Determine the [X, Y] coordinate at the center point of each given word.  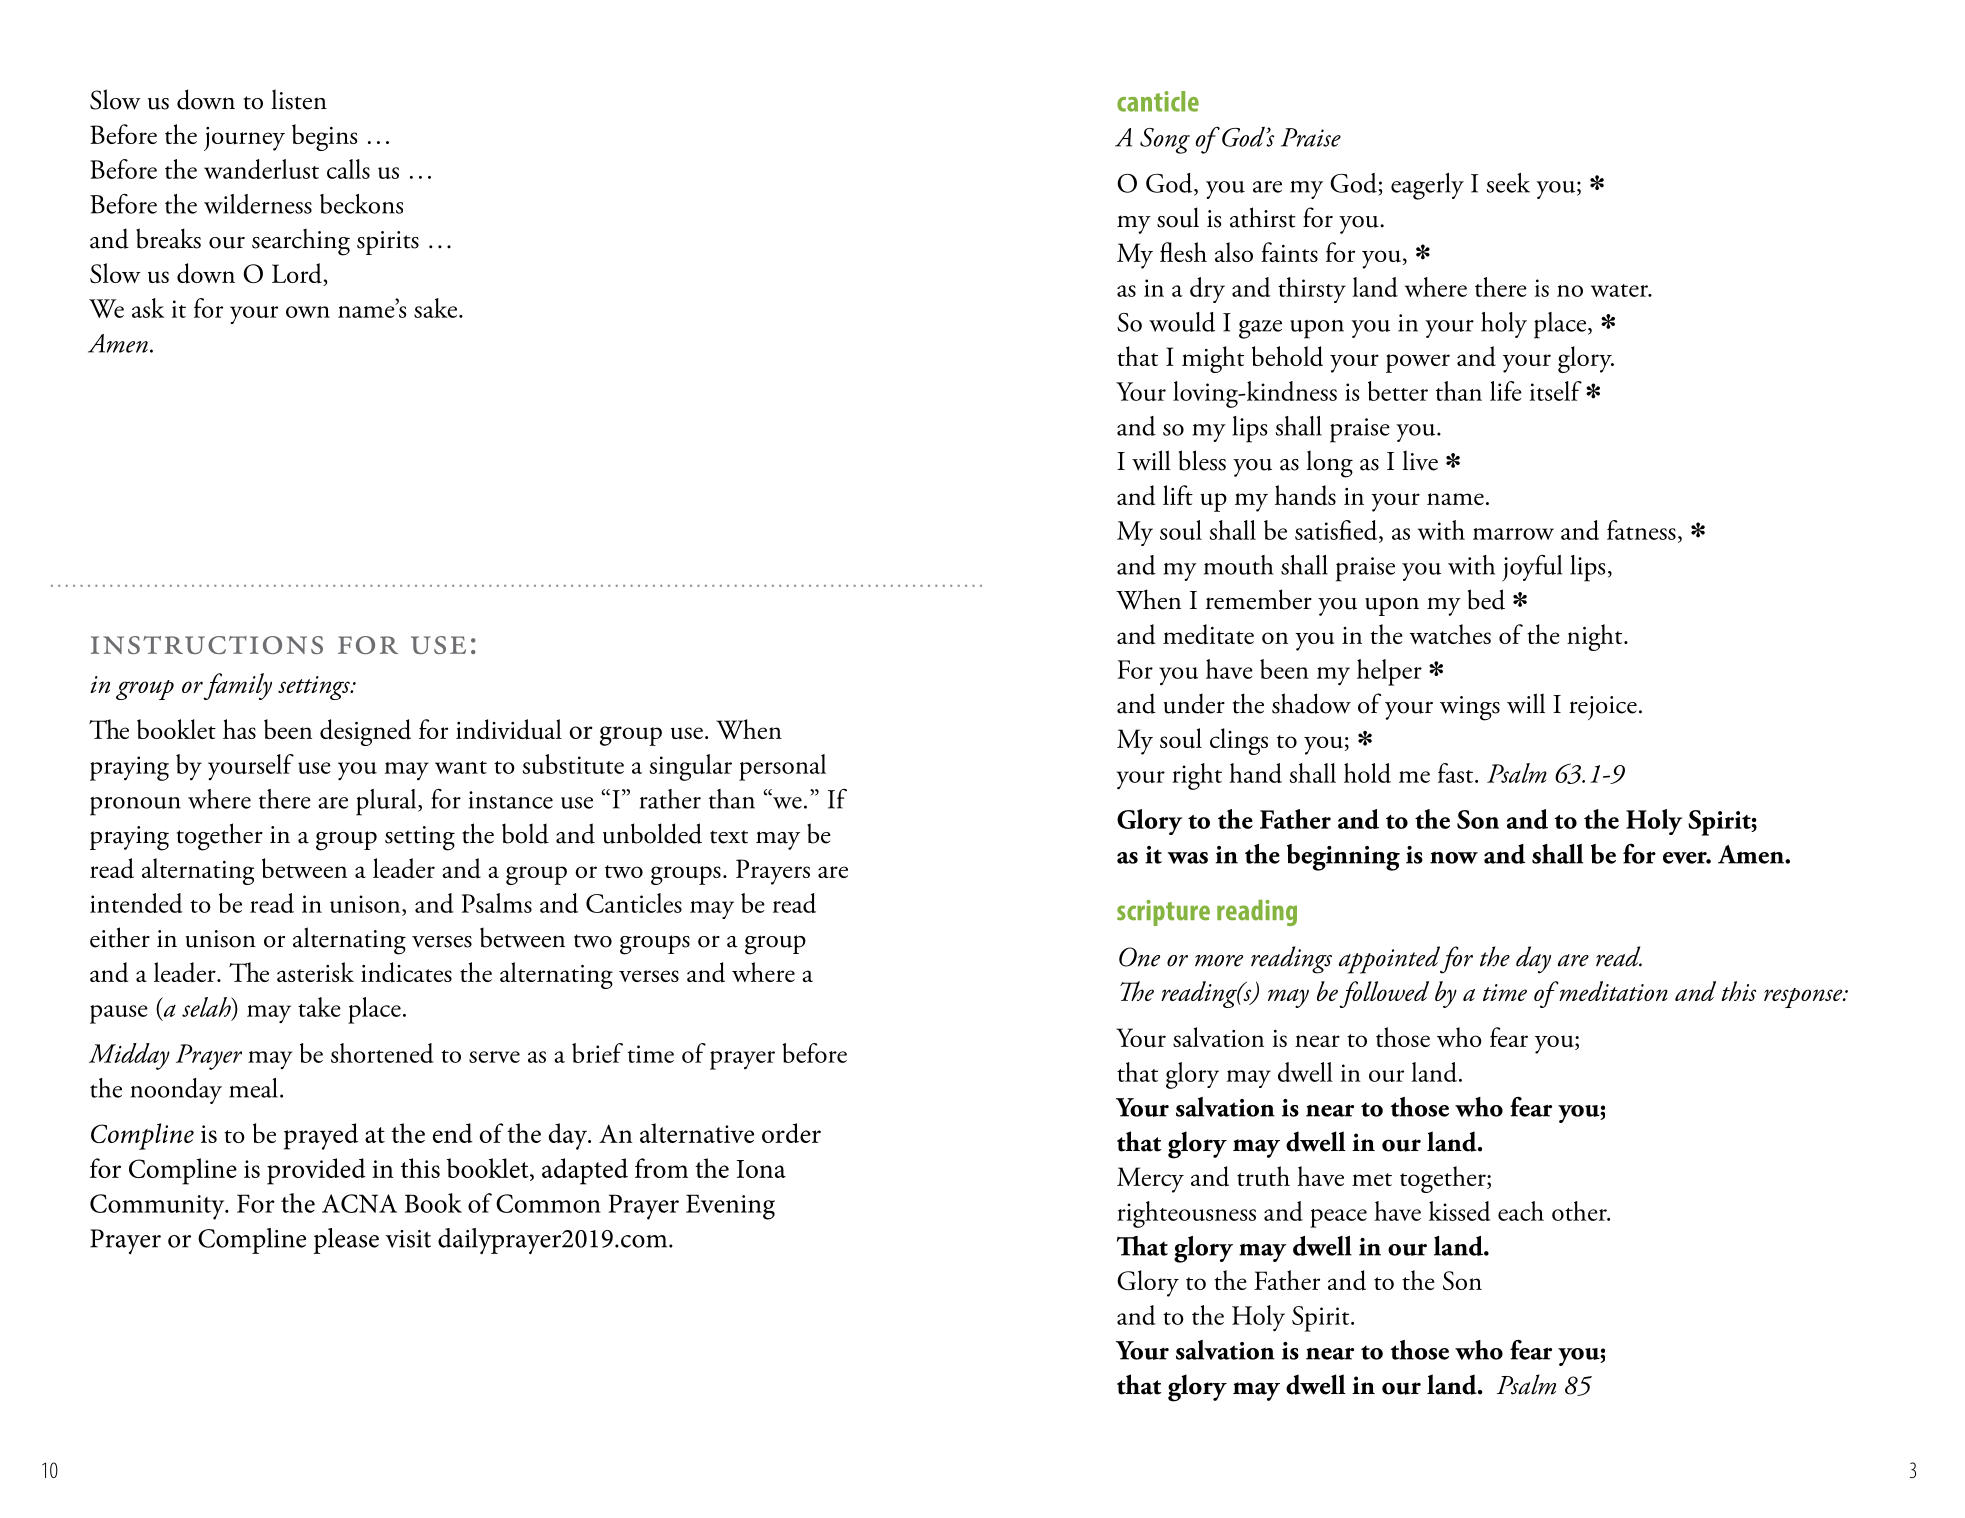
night [1596, 637]
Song [1165, 141]
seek [1508, 183]
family [238, 686]
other [1580, 1211]
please [346, 1241]
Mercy [1150, 1180]
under [1194, 703]
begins [324, 137]
